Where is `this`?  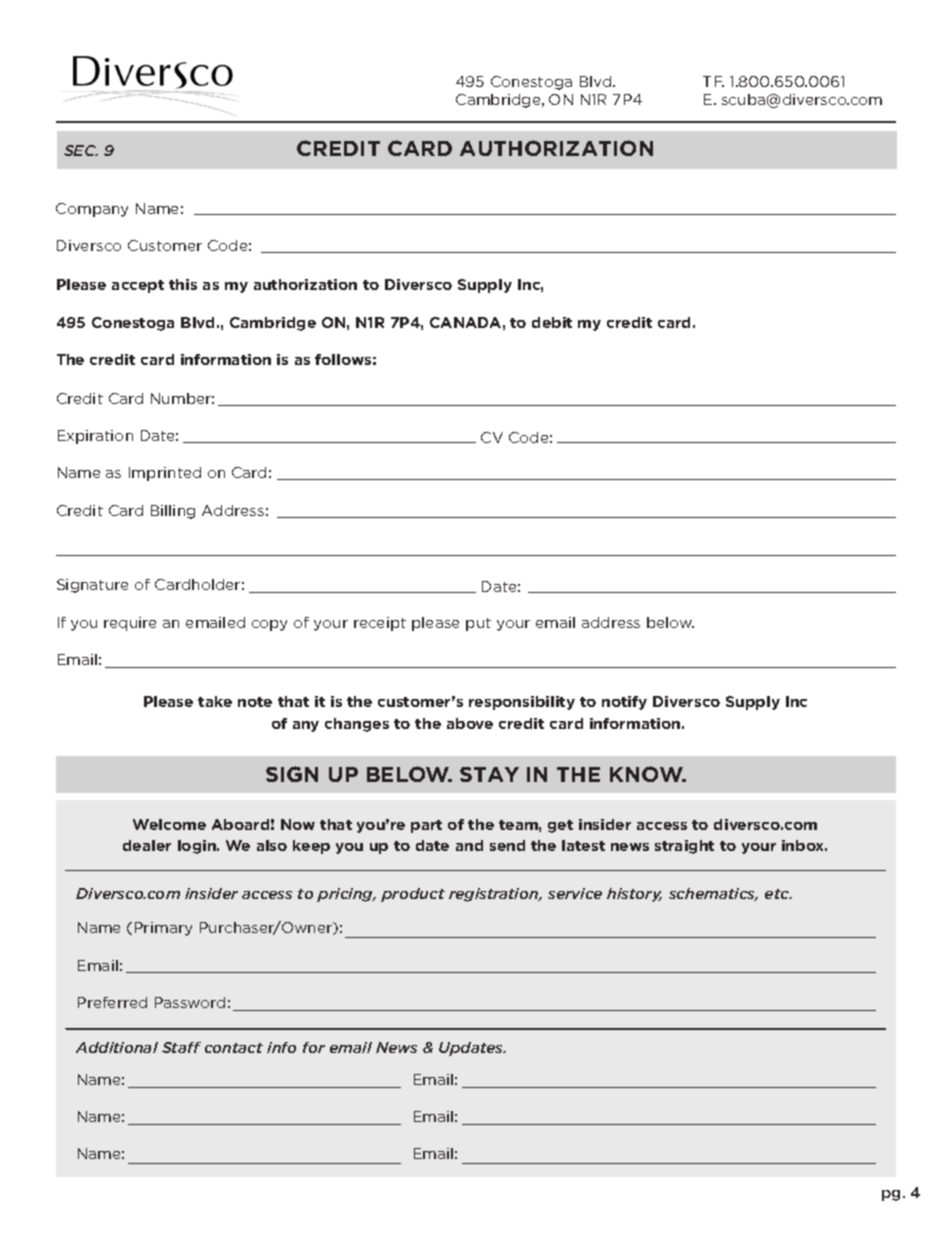
this is located at coordinates (183, 284).
